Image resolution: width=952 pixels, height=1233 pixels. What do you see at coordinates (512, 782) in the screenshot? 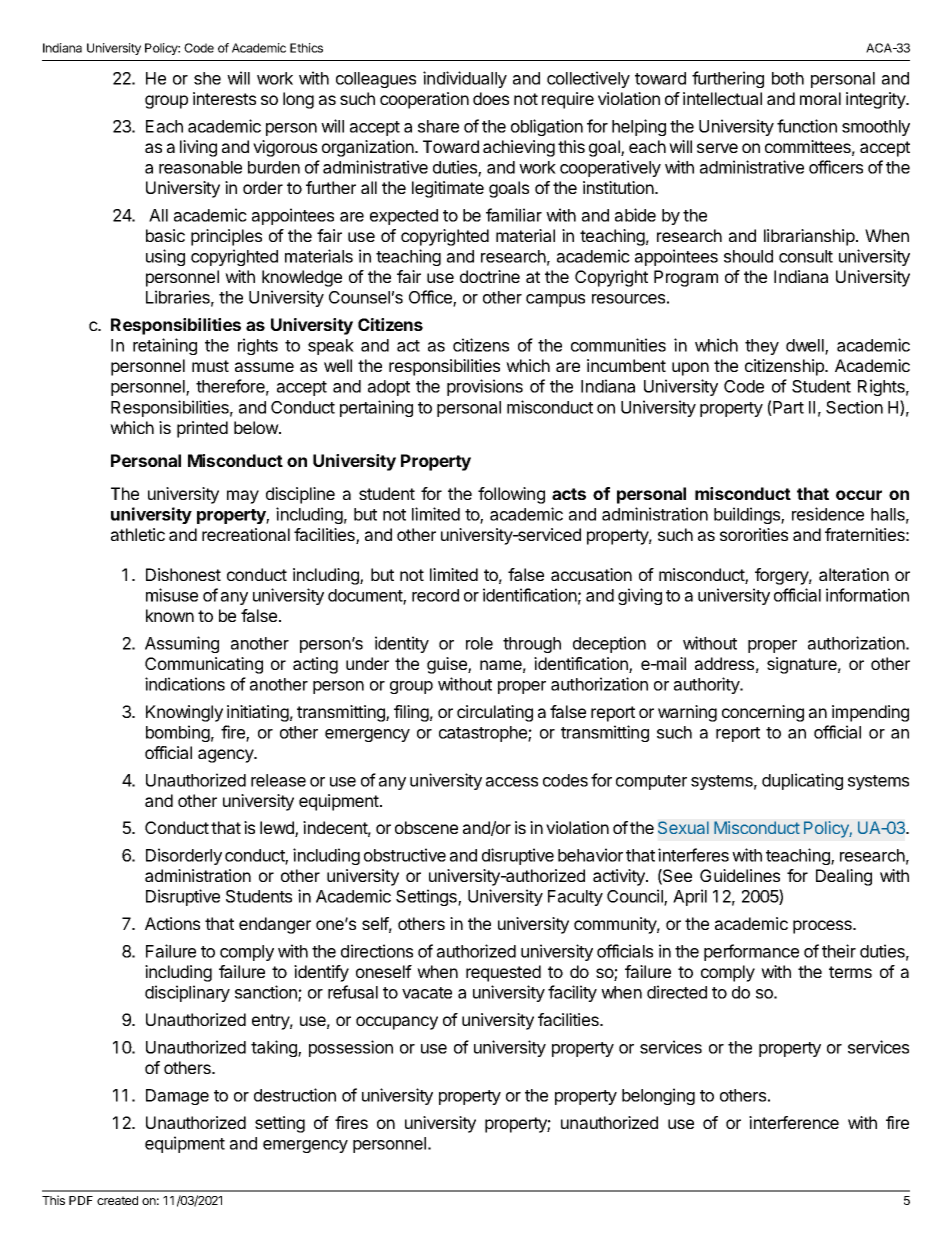
I see `access` at bounding box center [512, 782].
